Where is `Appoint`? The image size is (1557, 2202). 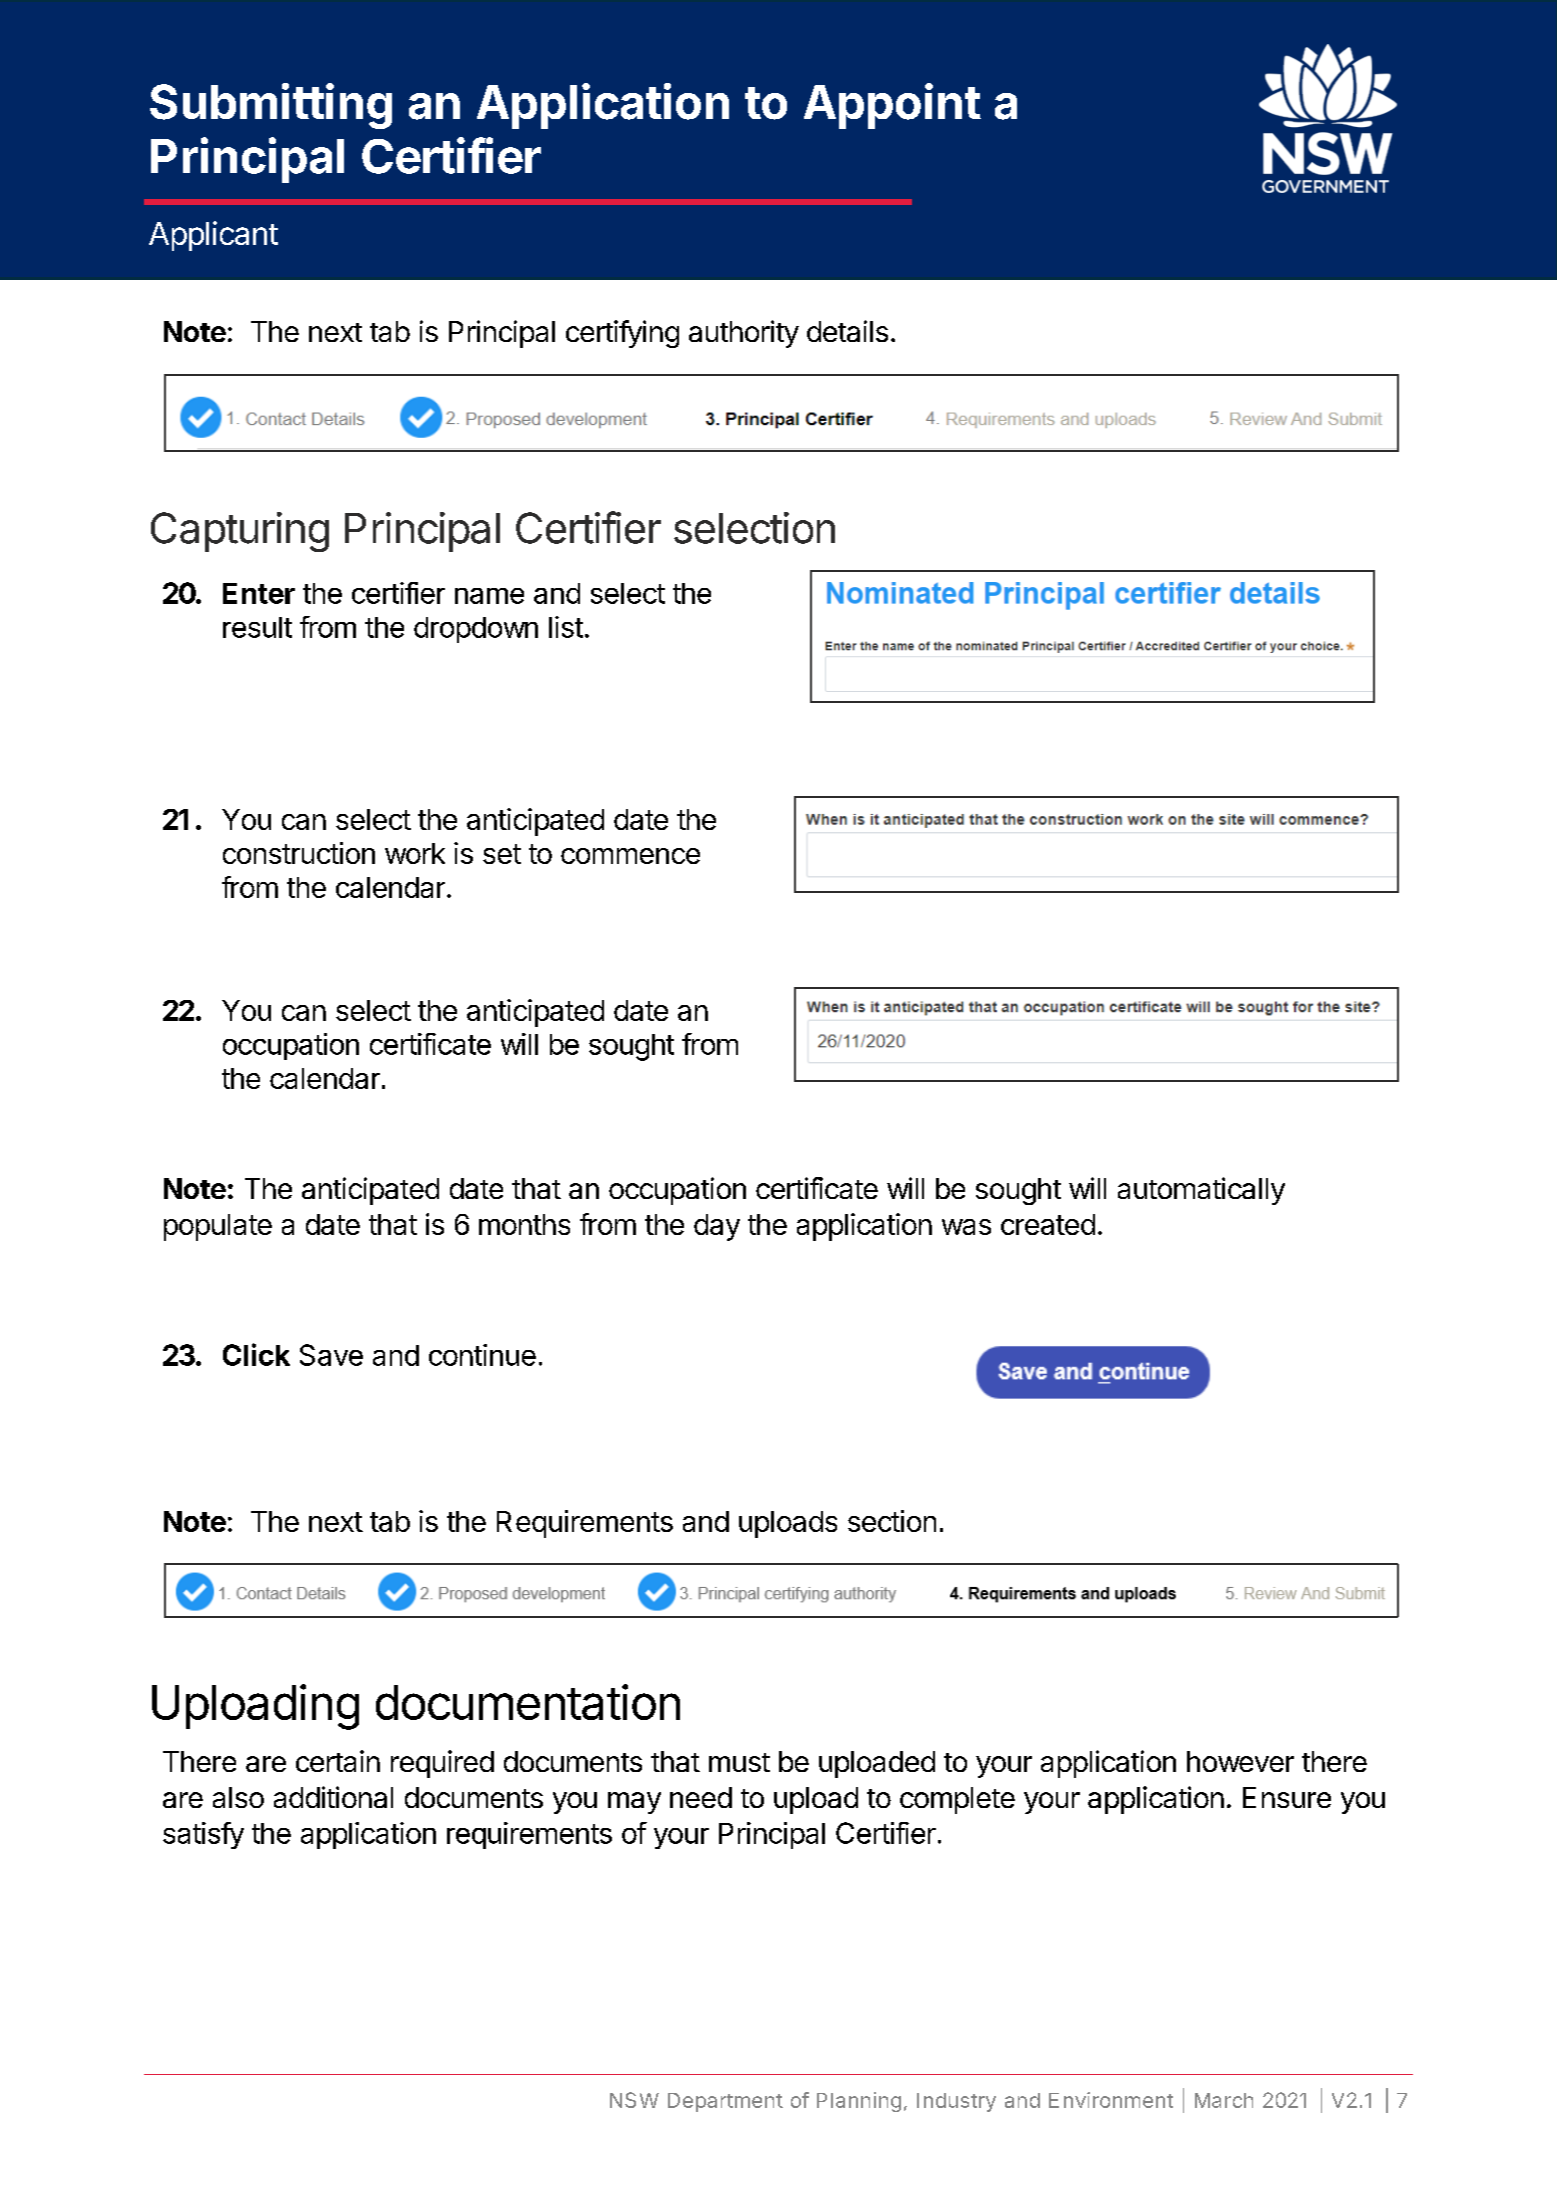
Appoint is located at coordinates (892, 106).
